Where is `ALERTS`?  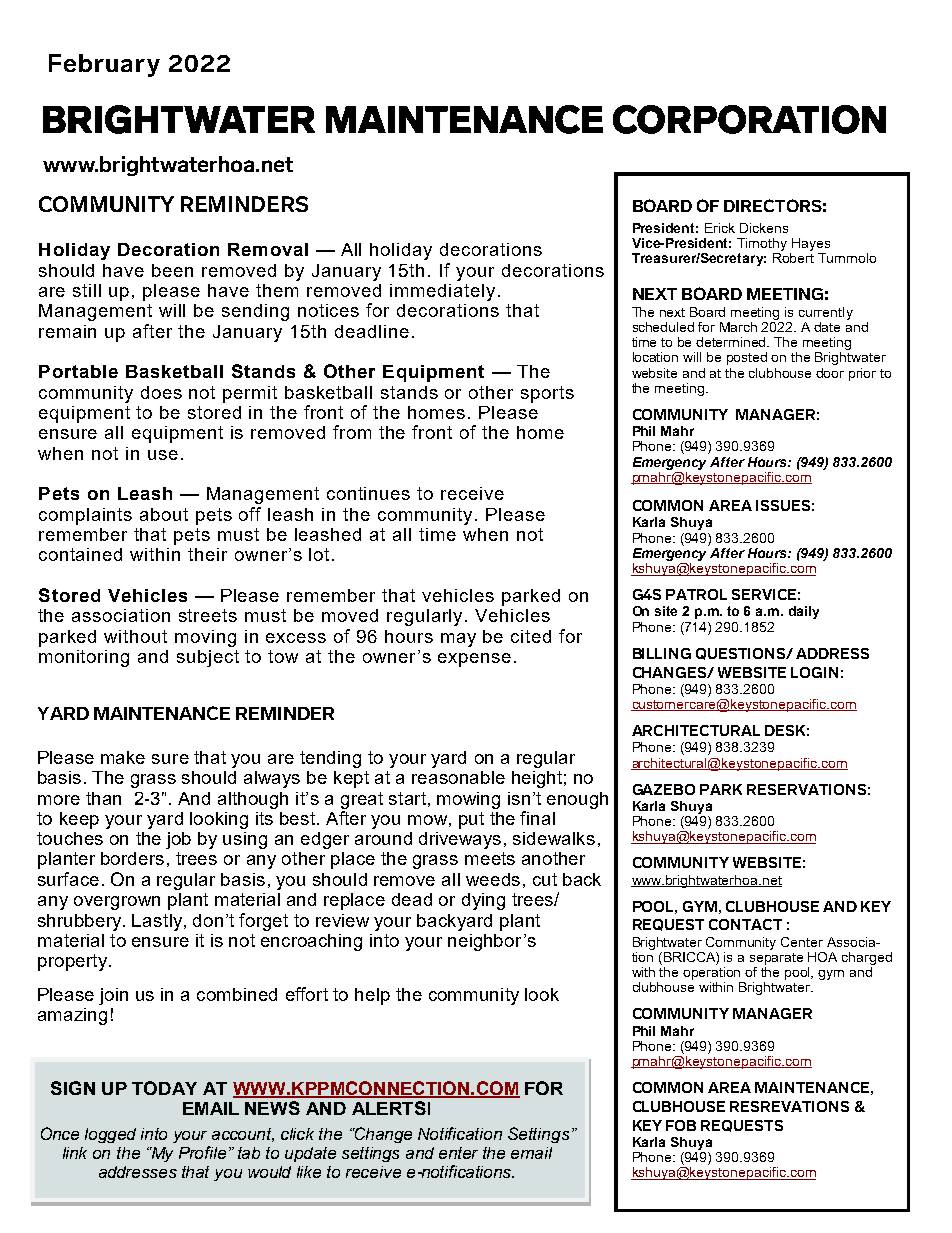 ALERTS is located at coordinates (389, 1108).
